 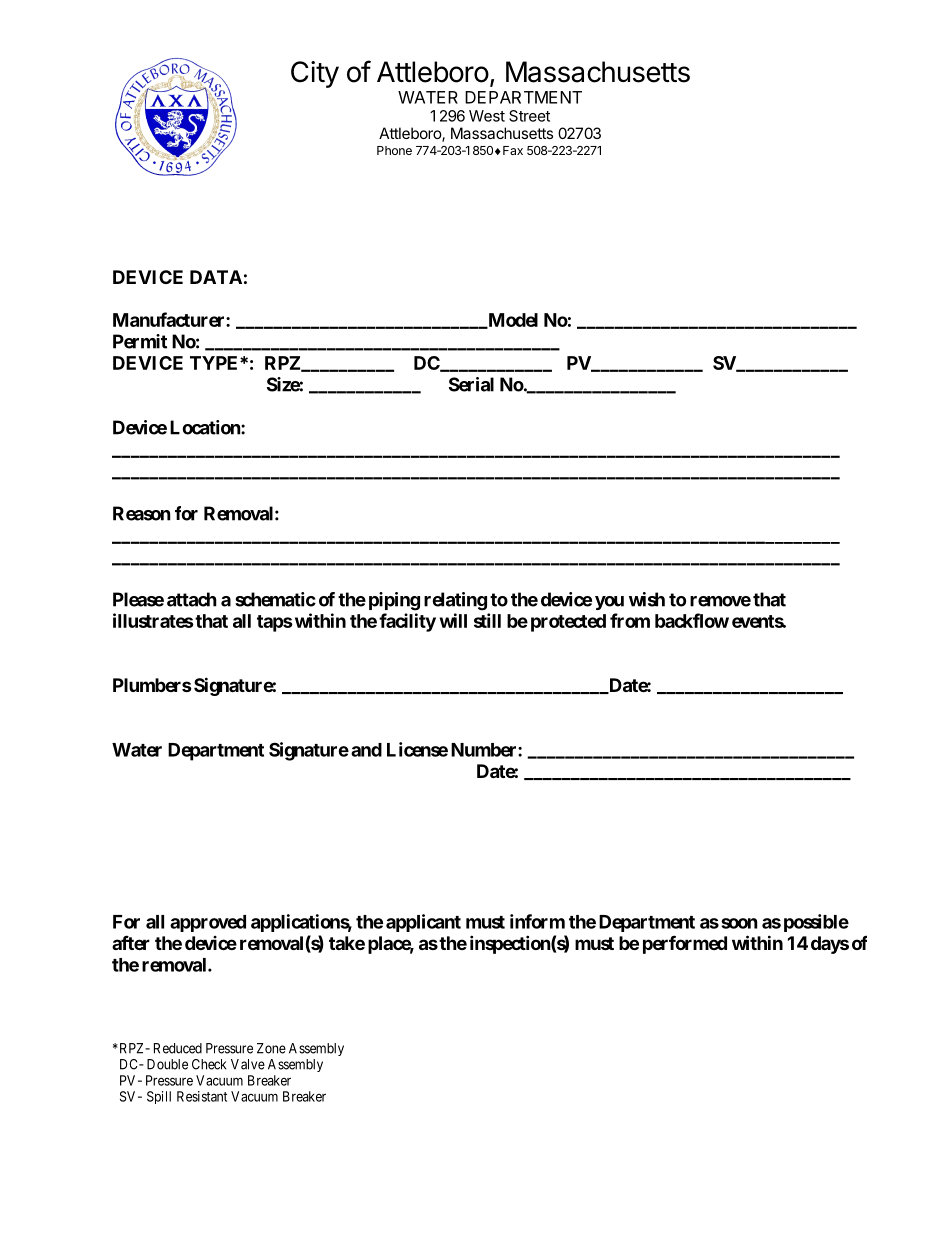 I want to click on attach, so click(x=192, y=599).
